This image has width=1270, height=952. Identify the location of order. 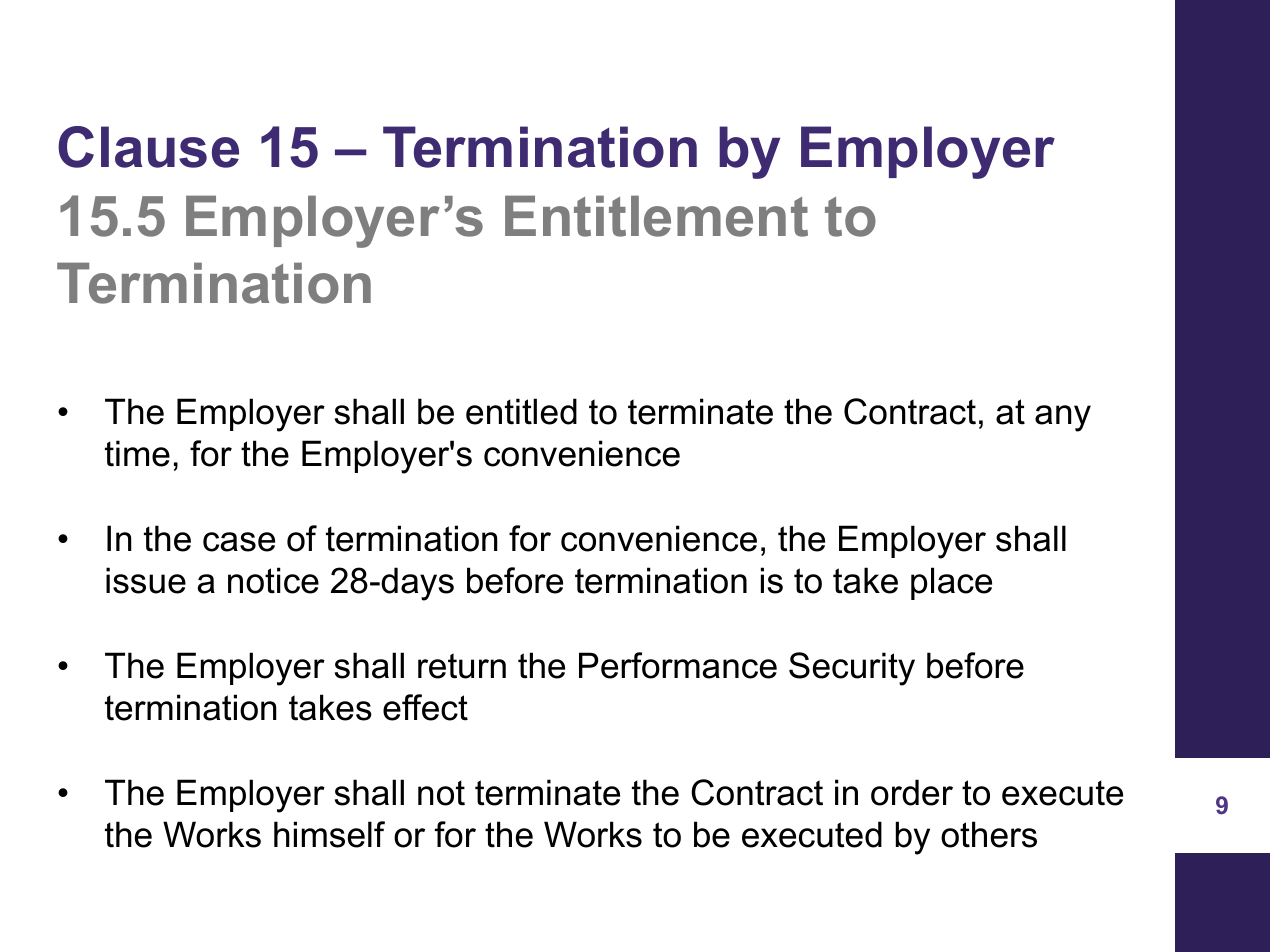
(912, 792).
